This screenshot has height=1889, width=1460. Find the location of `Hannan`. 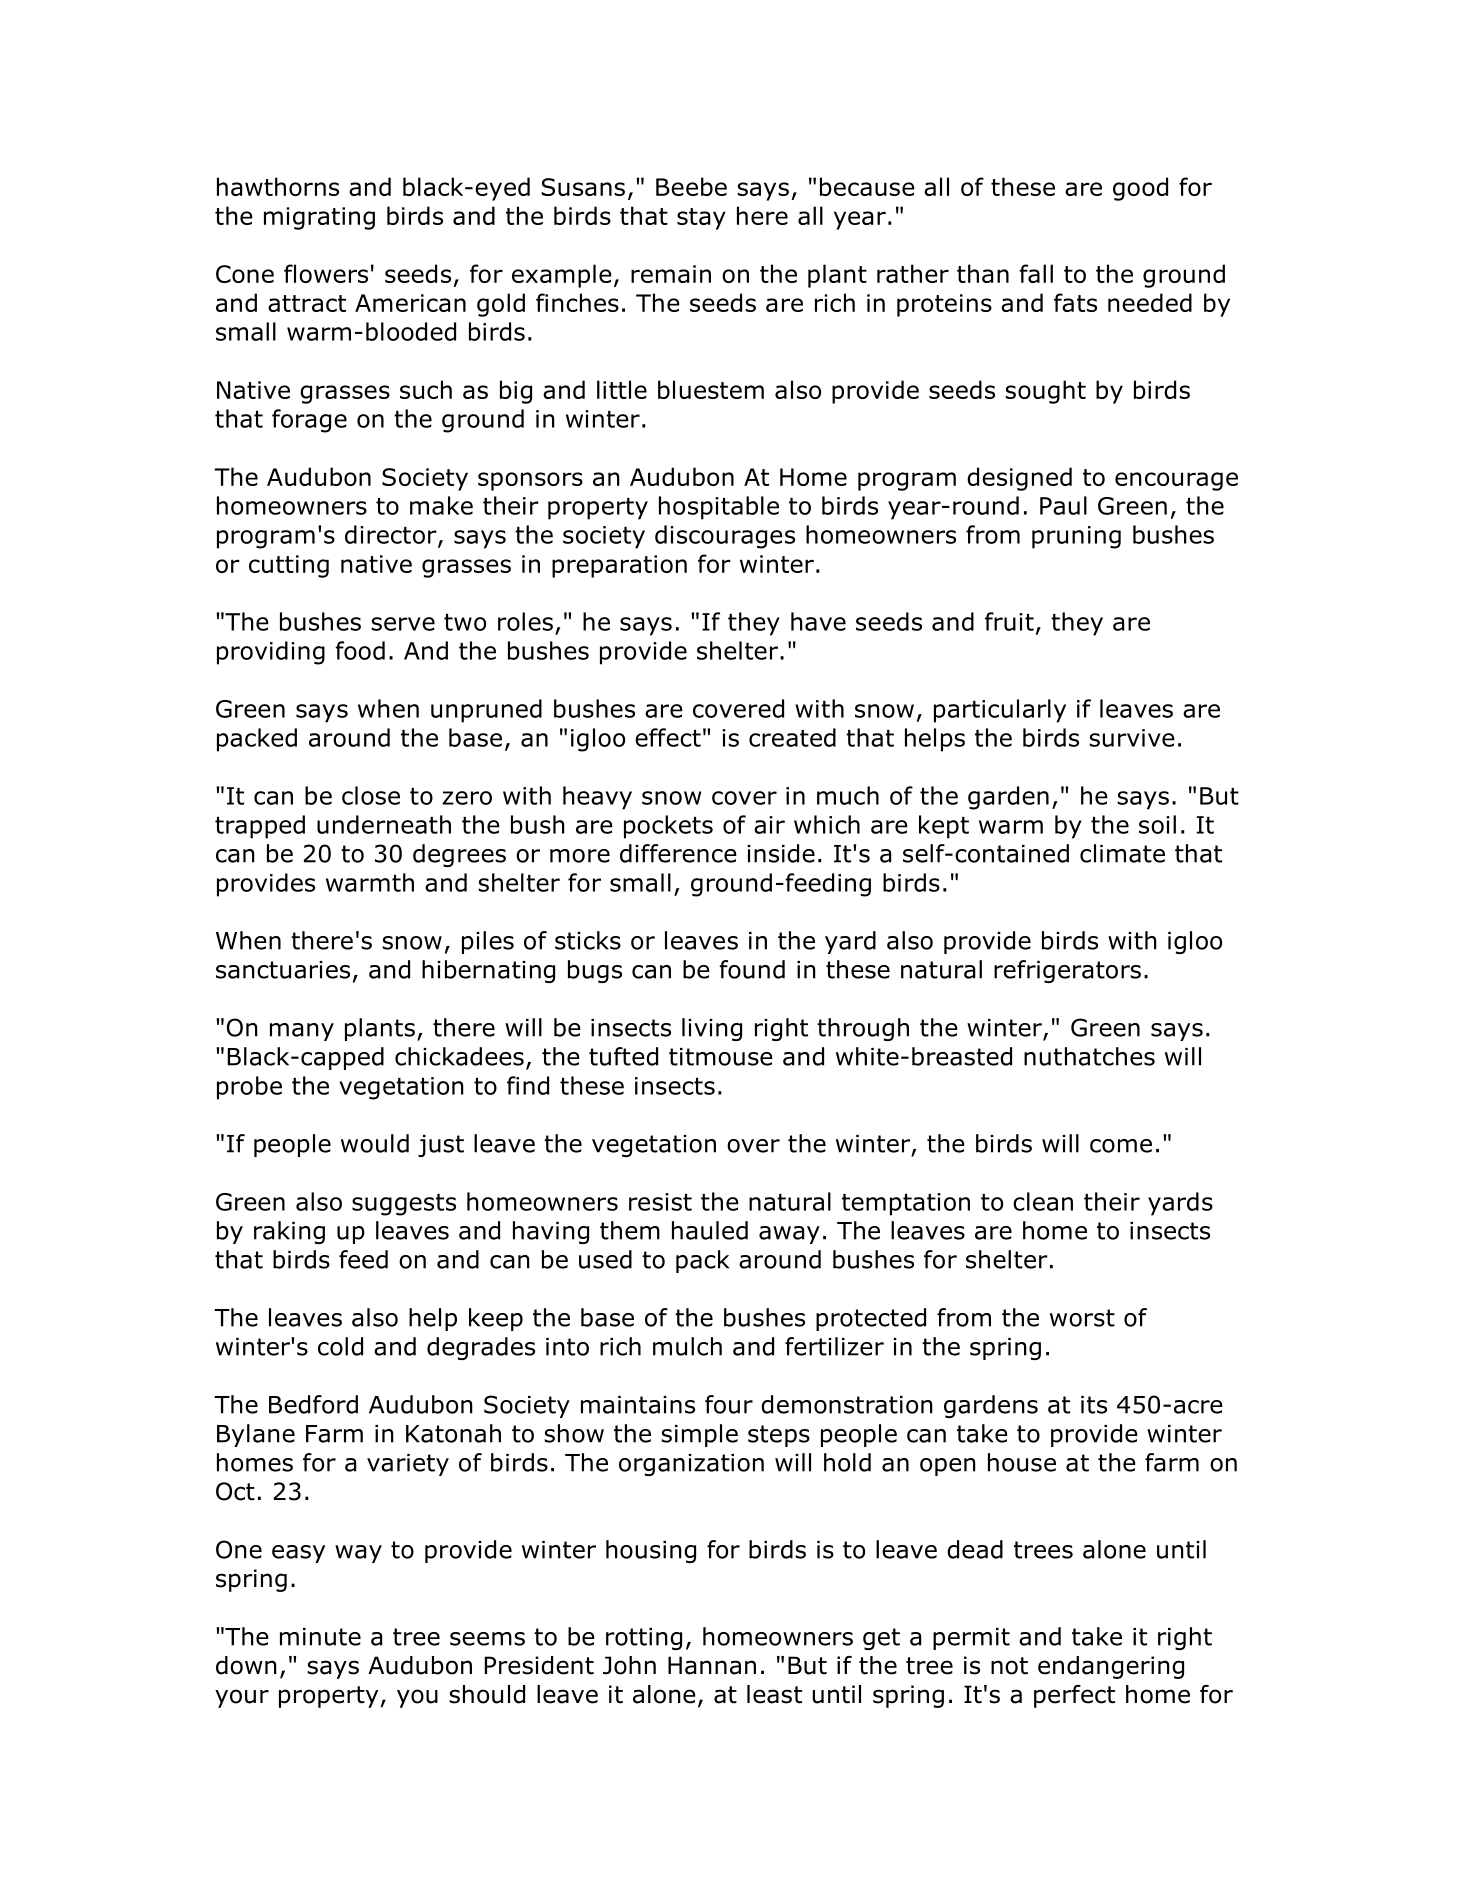

Hannan is located at coordinates (712, 1665).
